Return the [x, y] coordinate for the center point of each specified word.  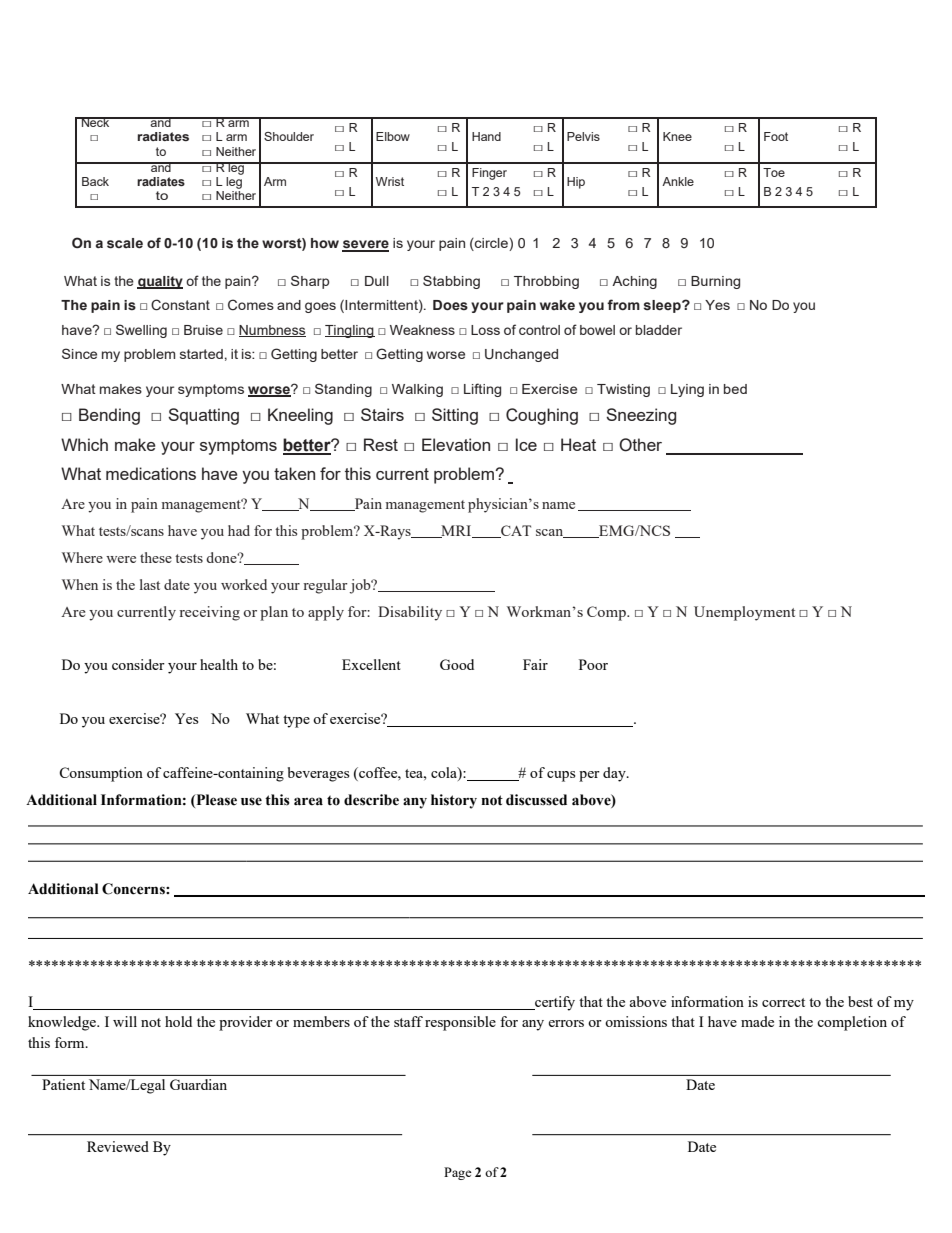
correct [783, 1002]
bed [735, 389]
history [454, 801]
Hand [486, 136]
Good [457, 664]
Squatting [203, 416]
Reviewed [118, 1146]
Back [95, 181]
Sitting [455, 416]
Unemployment [744, 613]
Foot [776, 136]
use [251, 801]
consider [138, 664]
